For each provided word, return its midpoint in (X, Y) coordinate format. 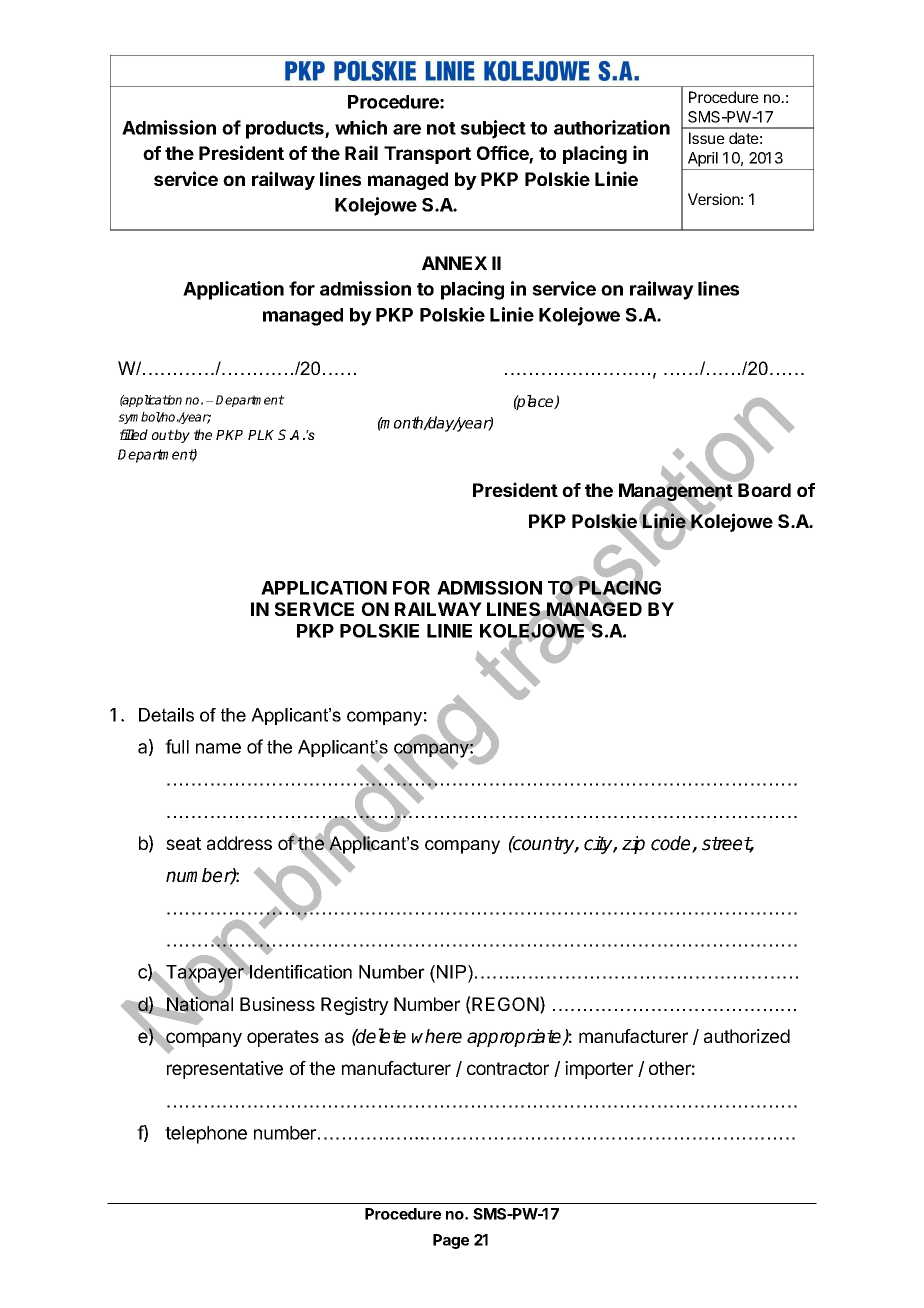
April (703, 159)
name (218, 748)
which (361, 127)
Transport (427, 155)
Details (166, 715)
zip (633, 845)
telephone (206, 1135)
